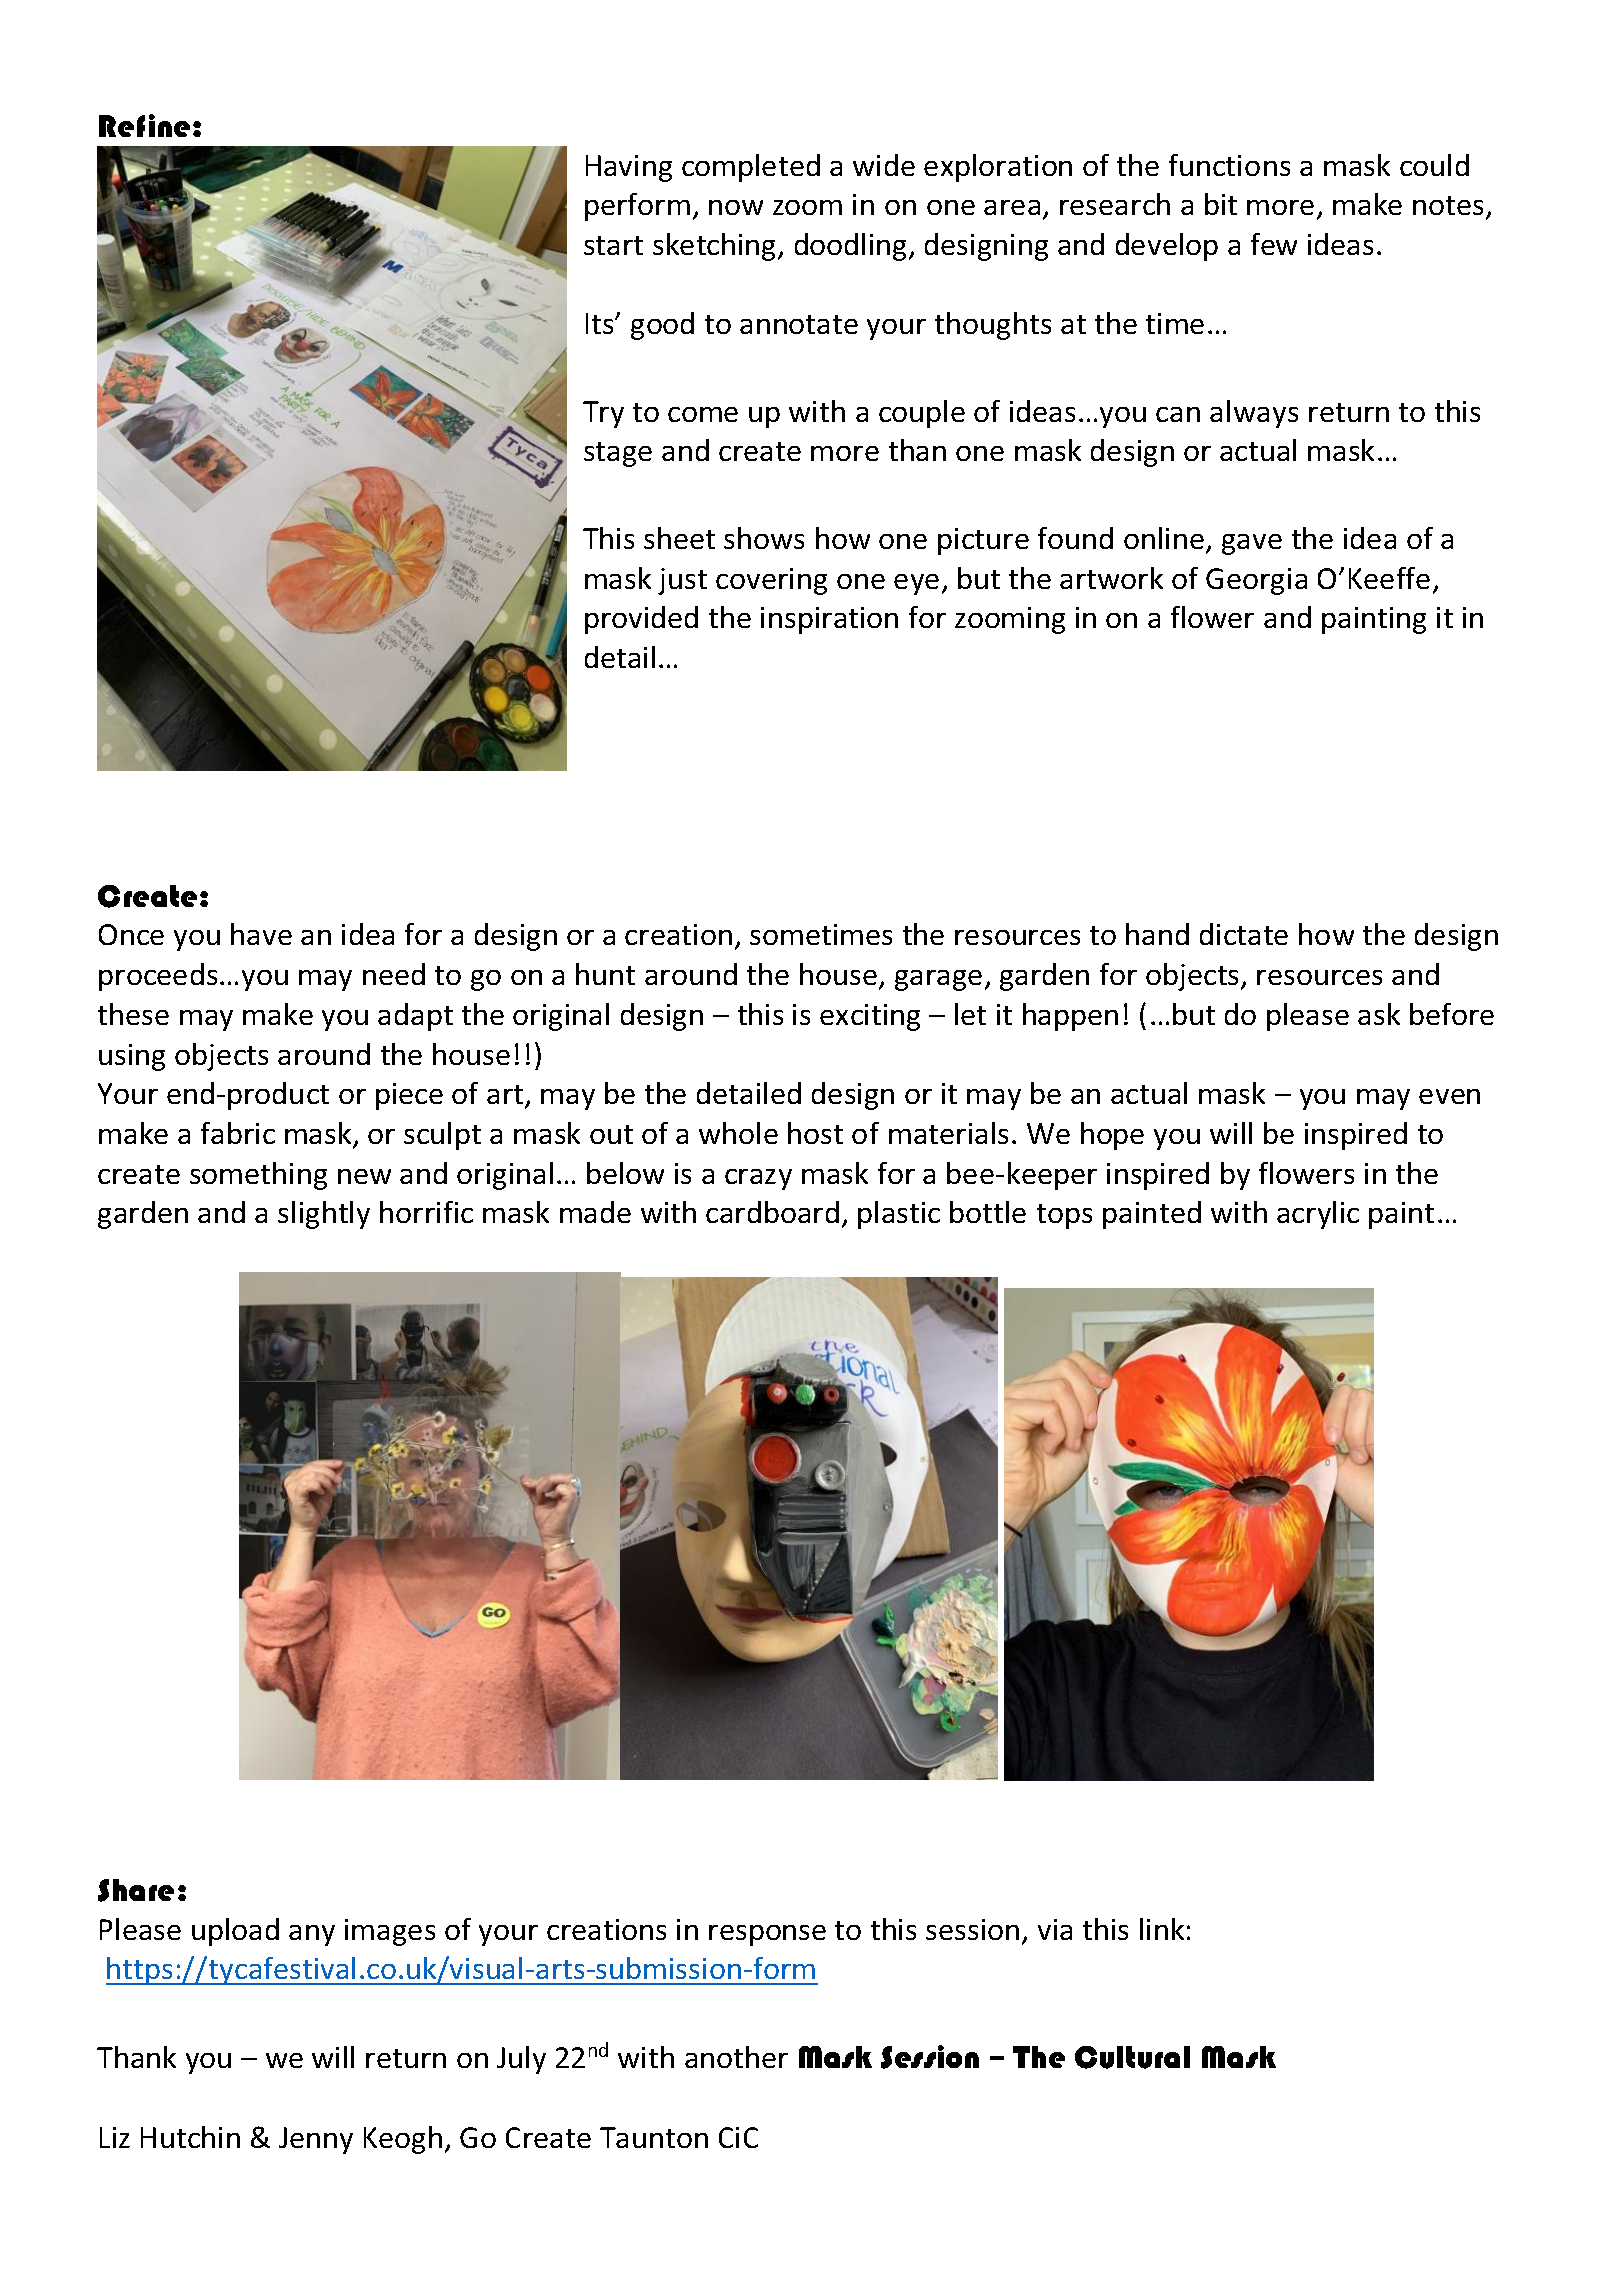 This screenshot has height=2283, width=1613. I want to click on functions, so click(1229, 165).
